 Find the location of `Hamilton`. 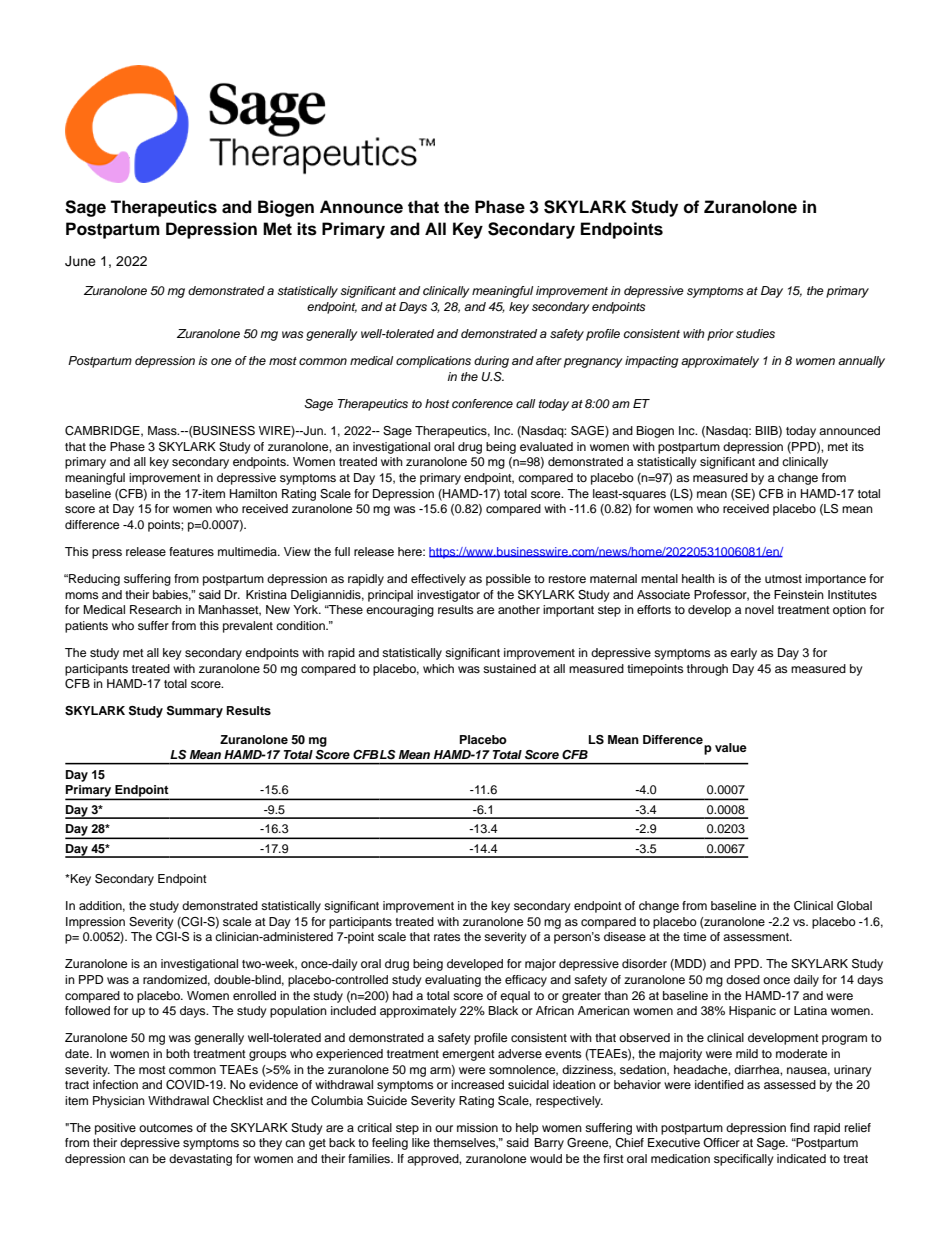

Hamilton is located at coordinates (253, 493).
